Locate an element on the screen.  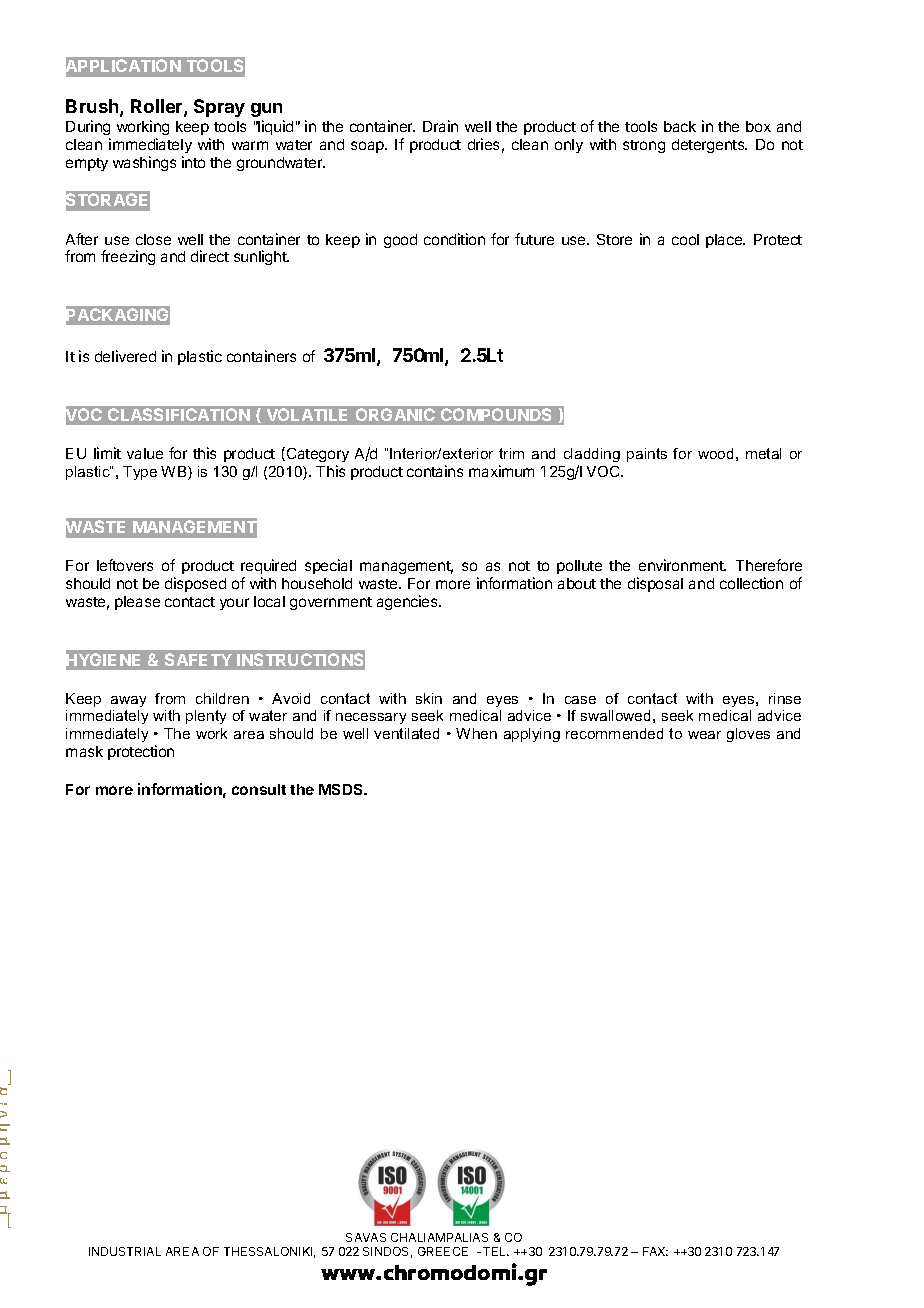
away is located at coordinates (128, 701).
